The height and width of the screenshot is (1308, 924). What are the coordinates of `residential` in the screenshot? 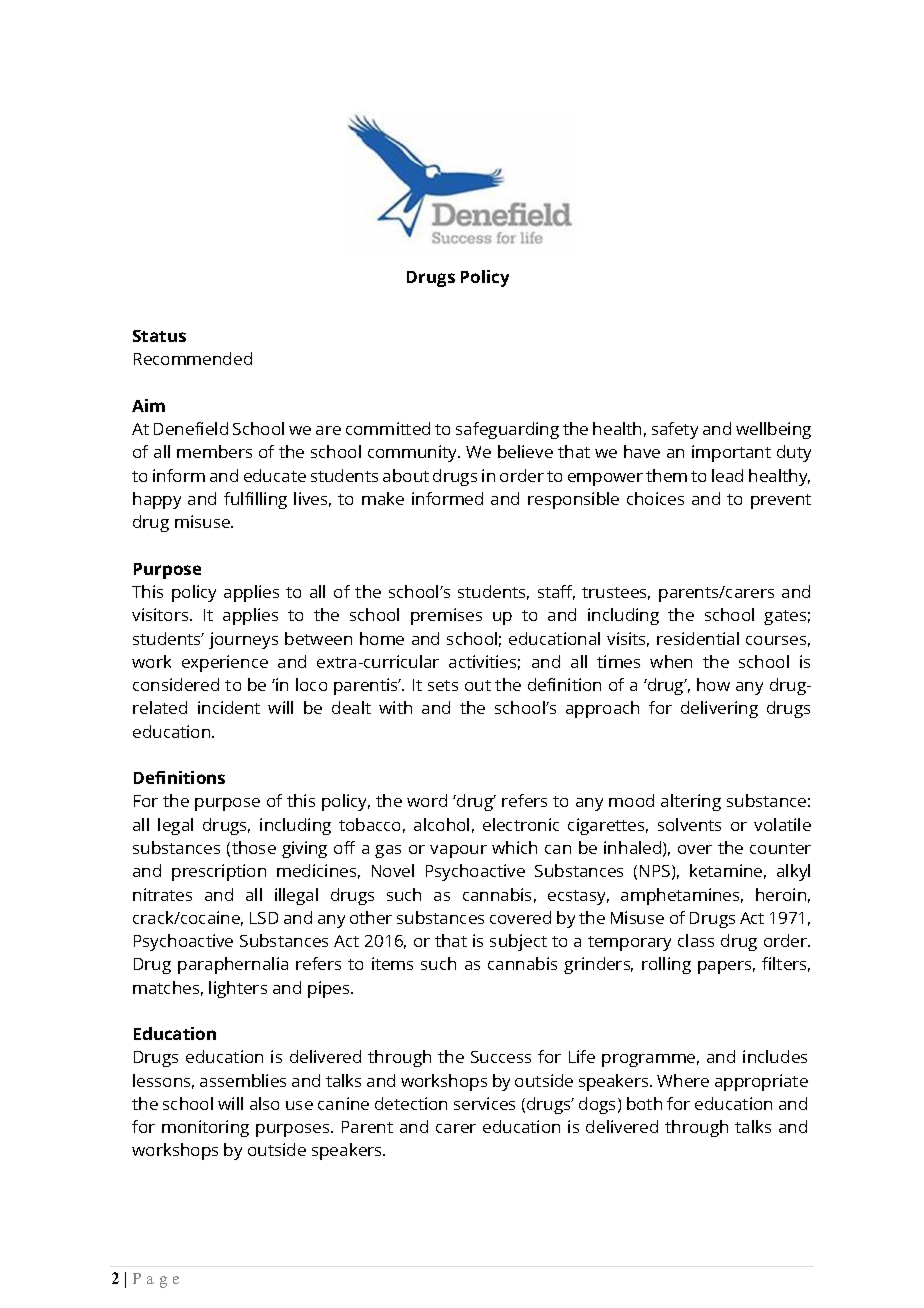 It's located at (698, 638).
